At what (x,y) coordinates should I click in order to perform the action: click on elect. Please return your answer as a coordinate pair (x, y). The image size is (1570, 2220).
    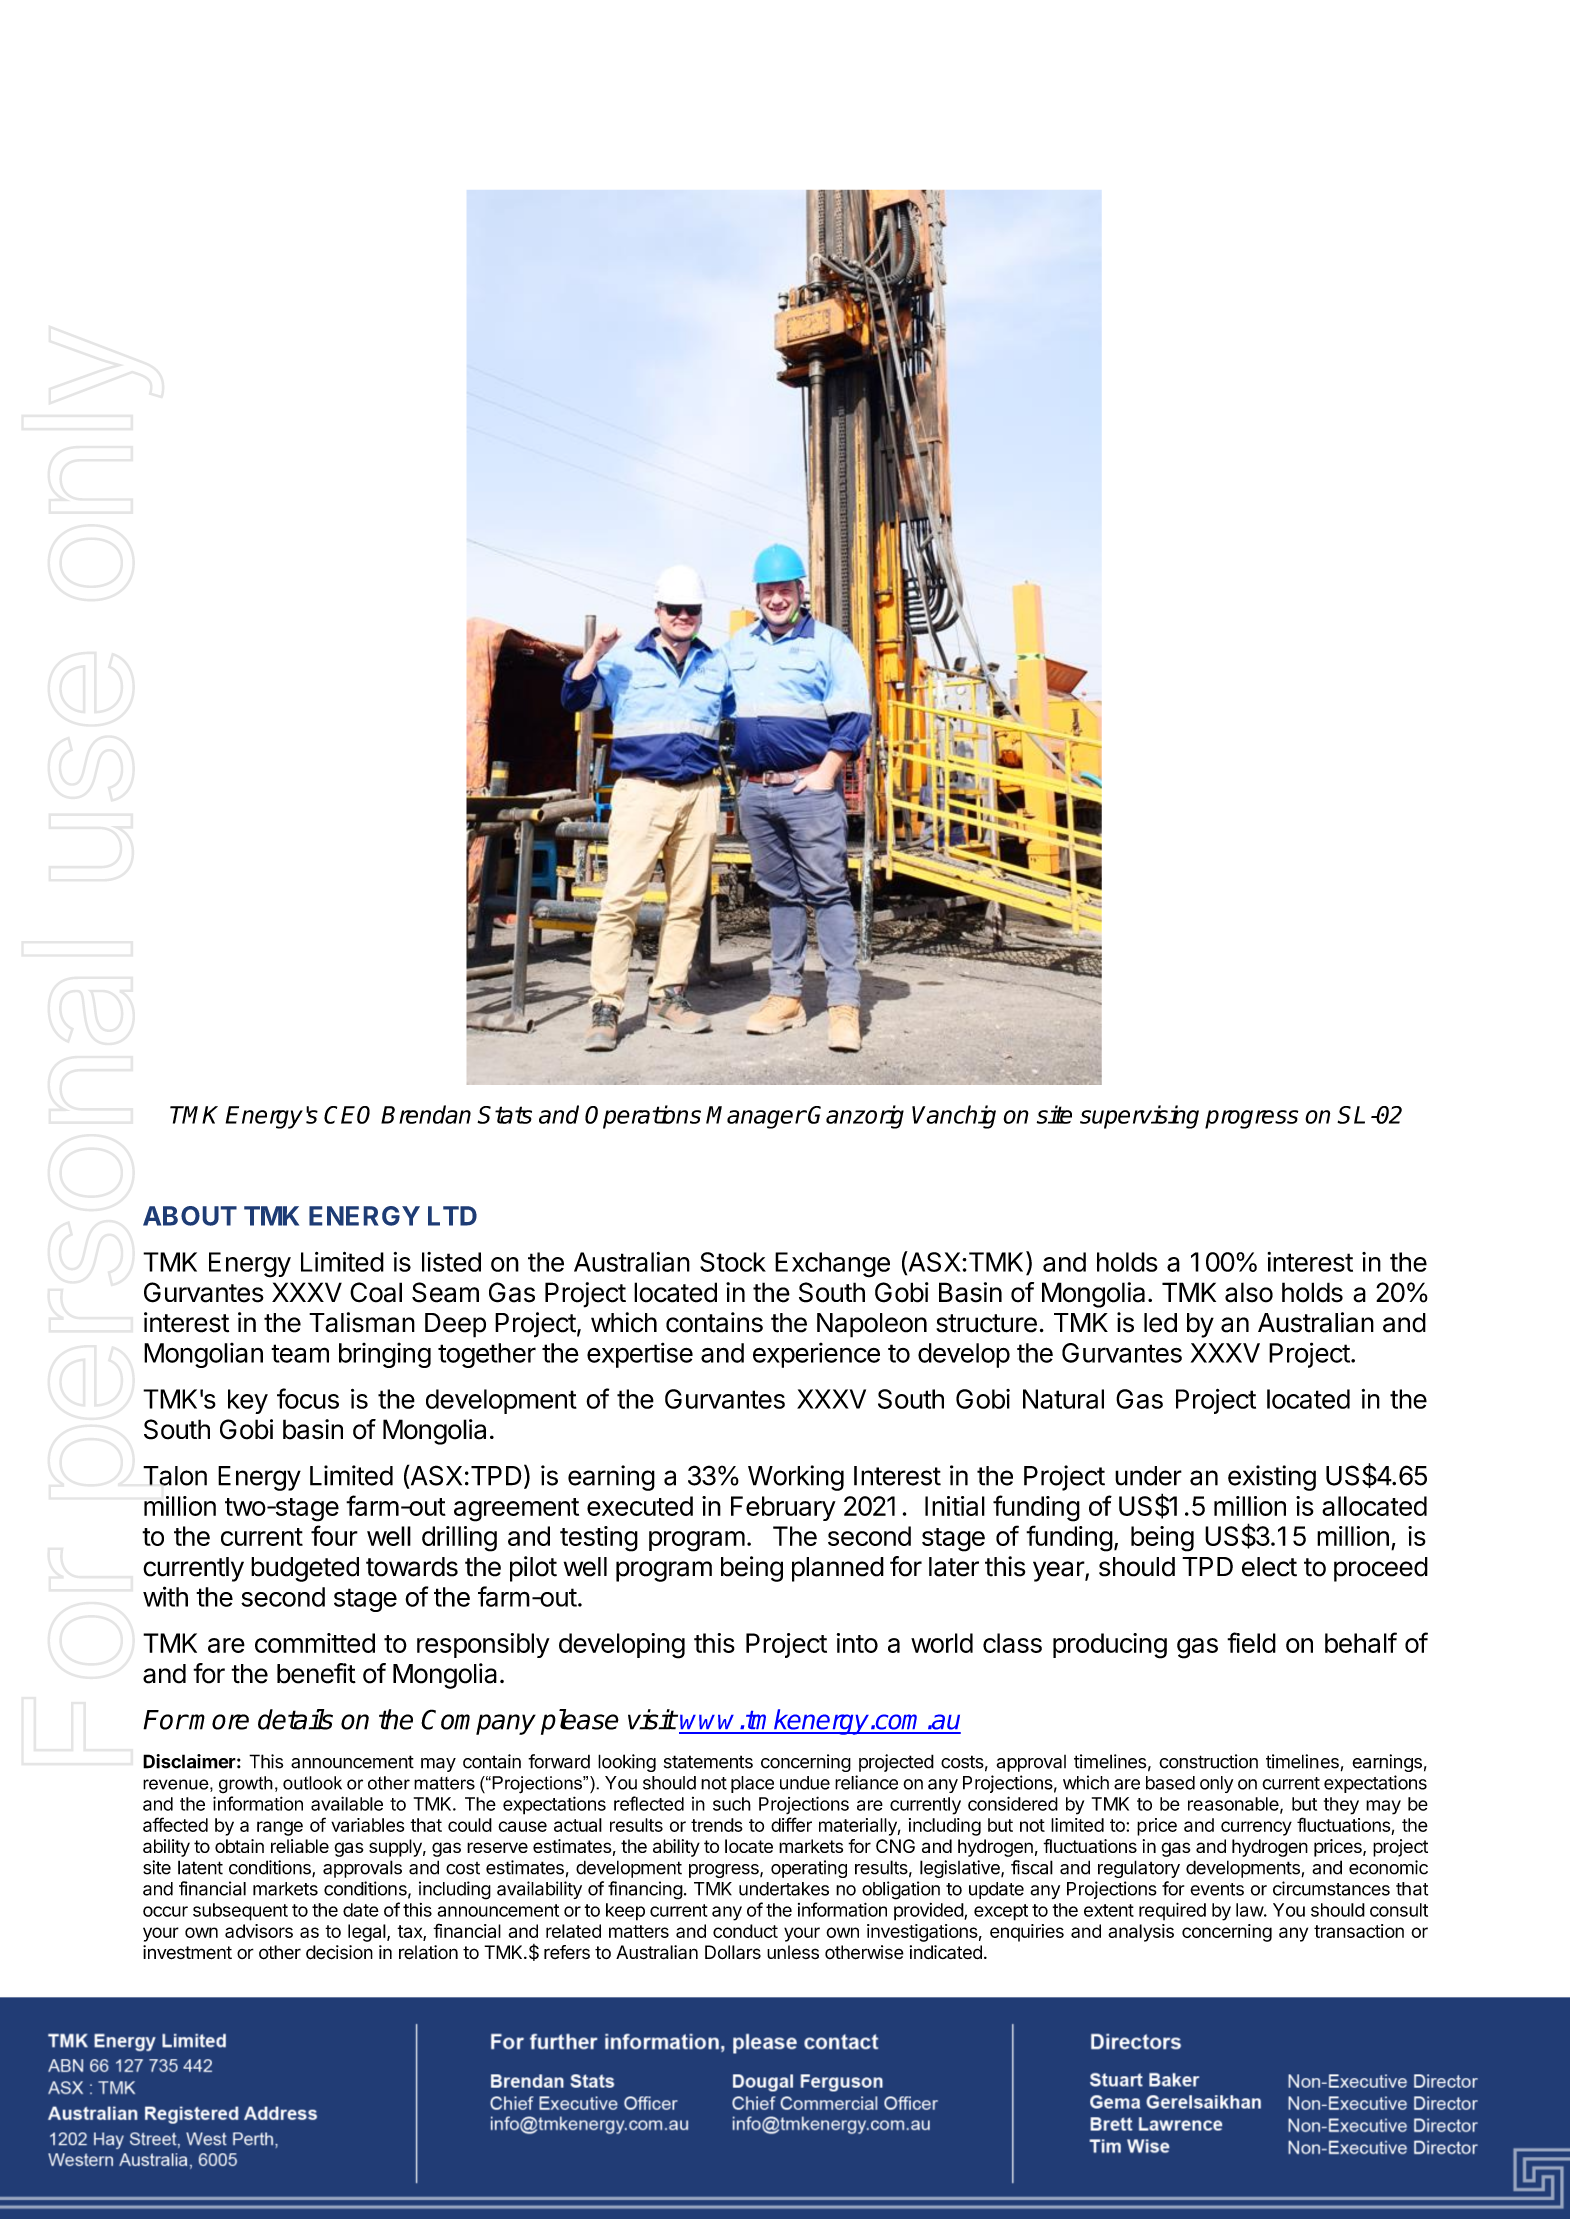
    Looking at the image, I should click on (1269, 1567).
